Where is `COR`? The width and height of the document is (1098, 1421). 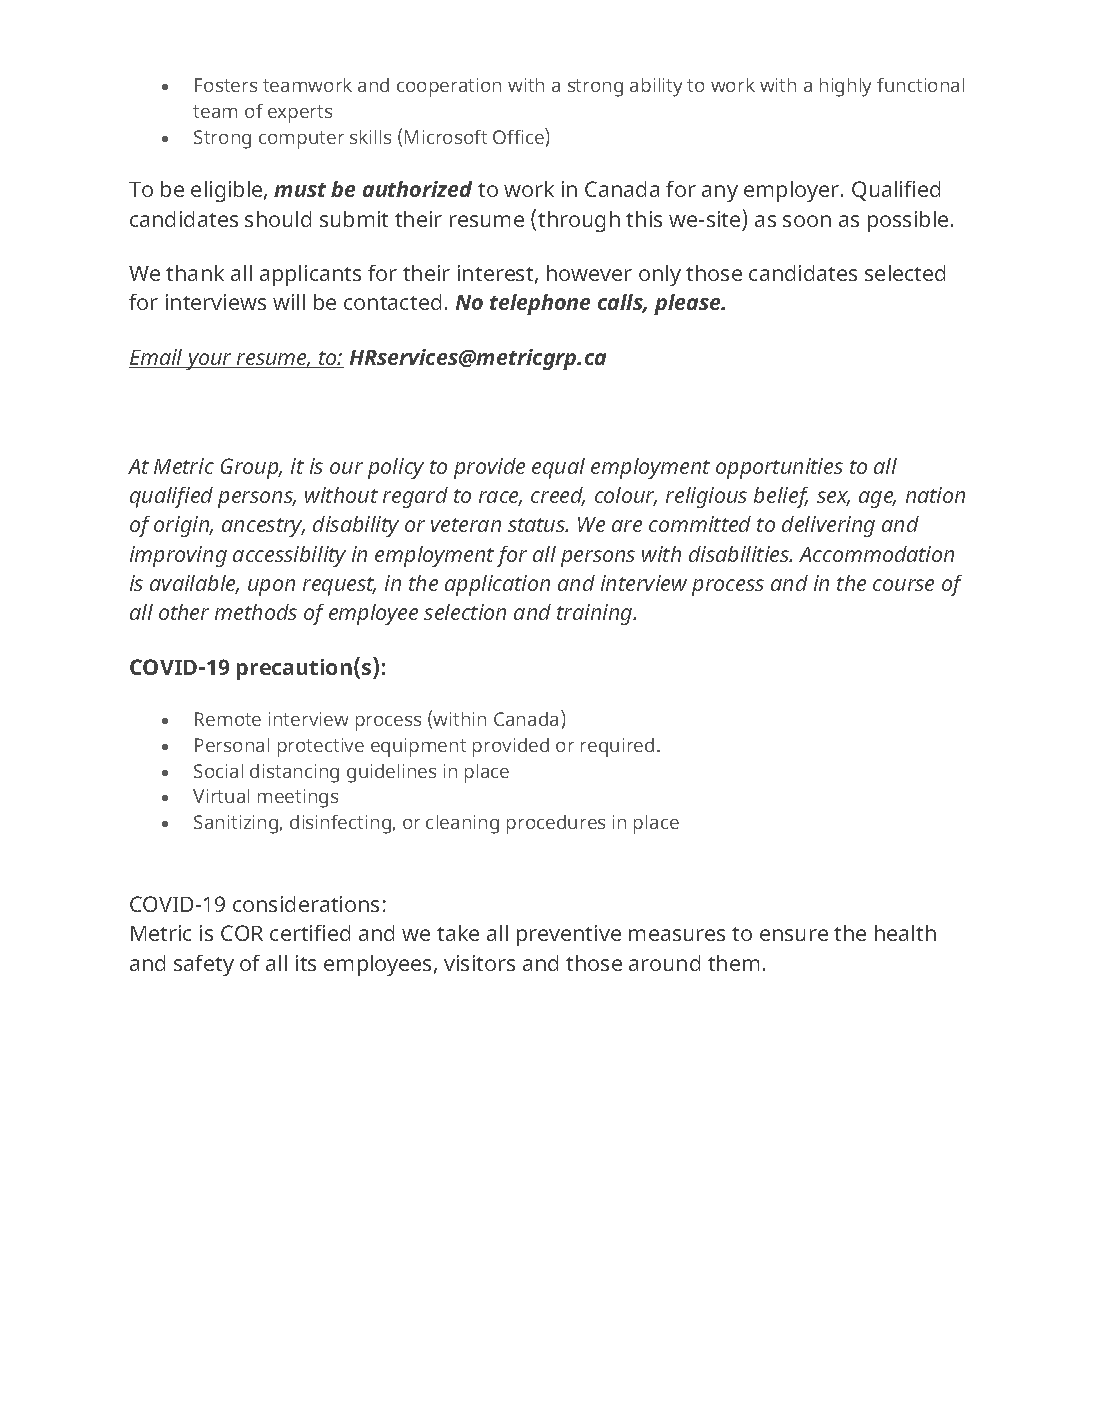 COR is located at coordinates (242, 933).
